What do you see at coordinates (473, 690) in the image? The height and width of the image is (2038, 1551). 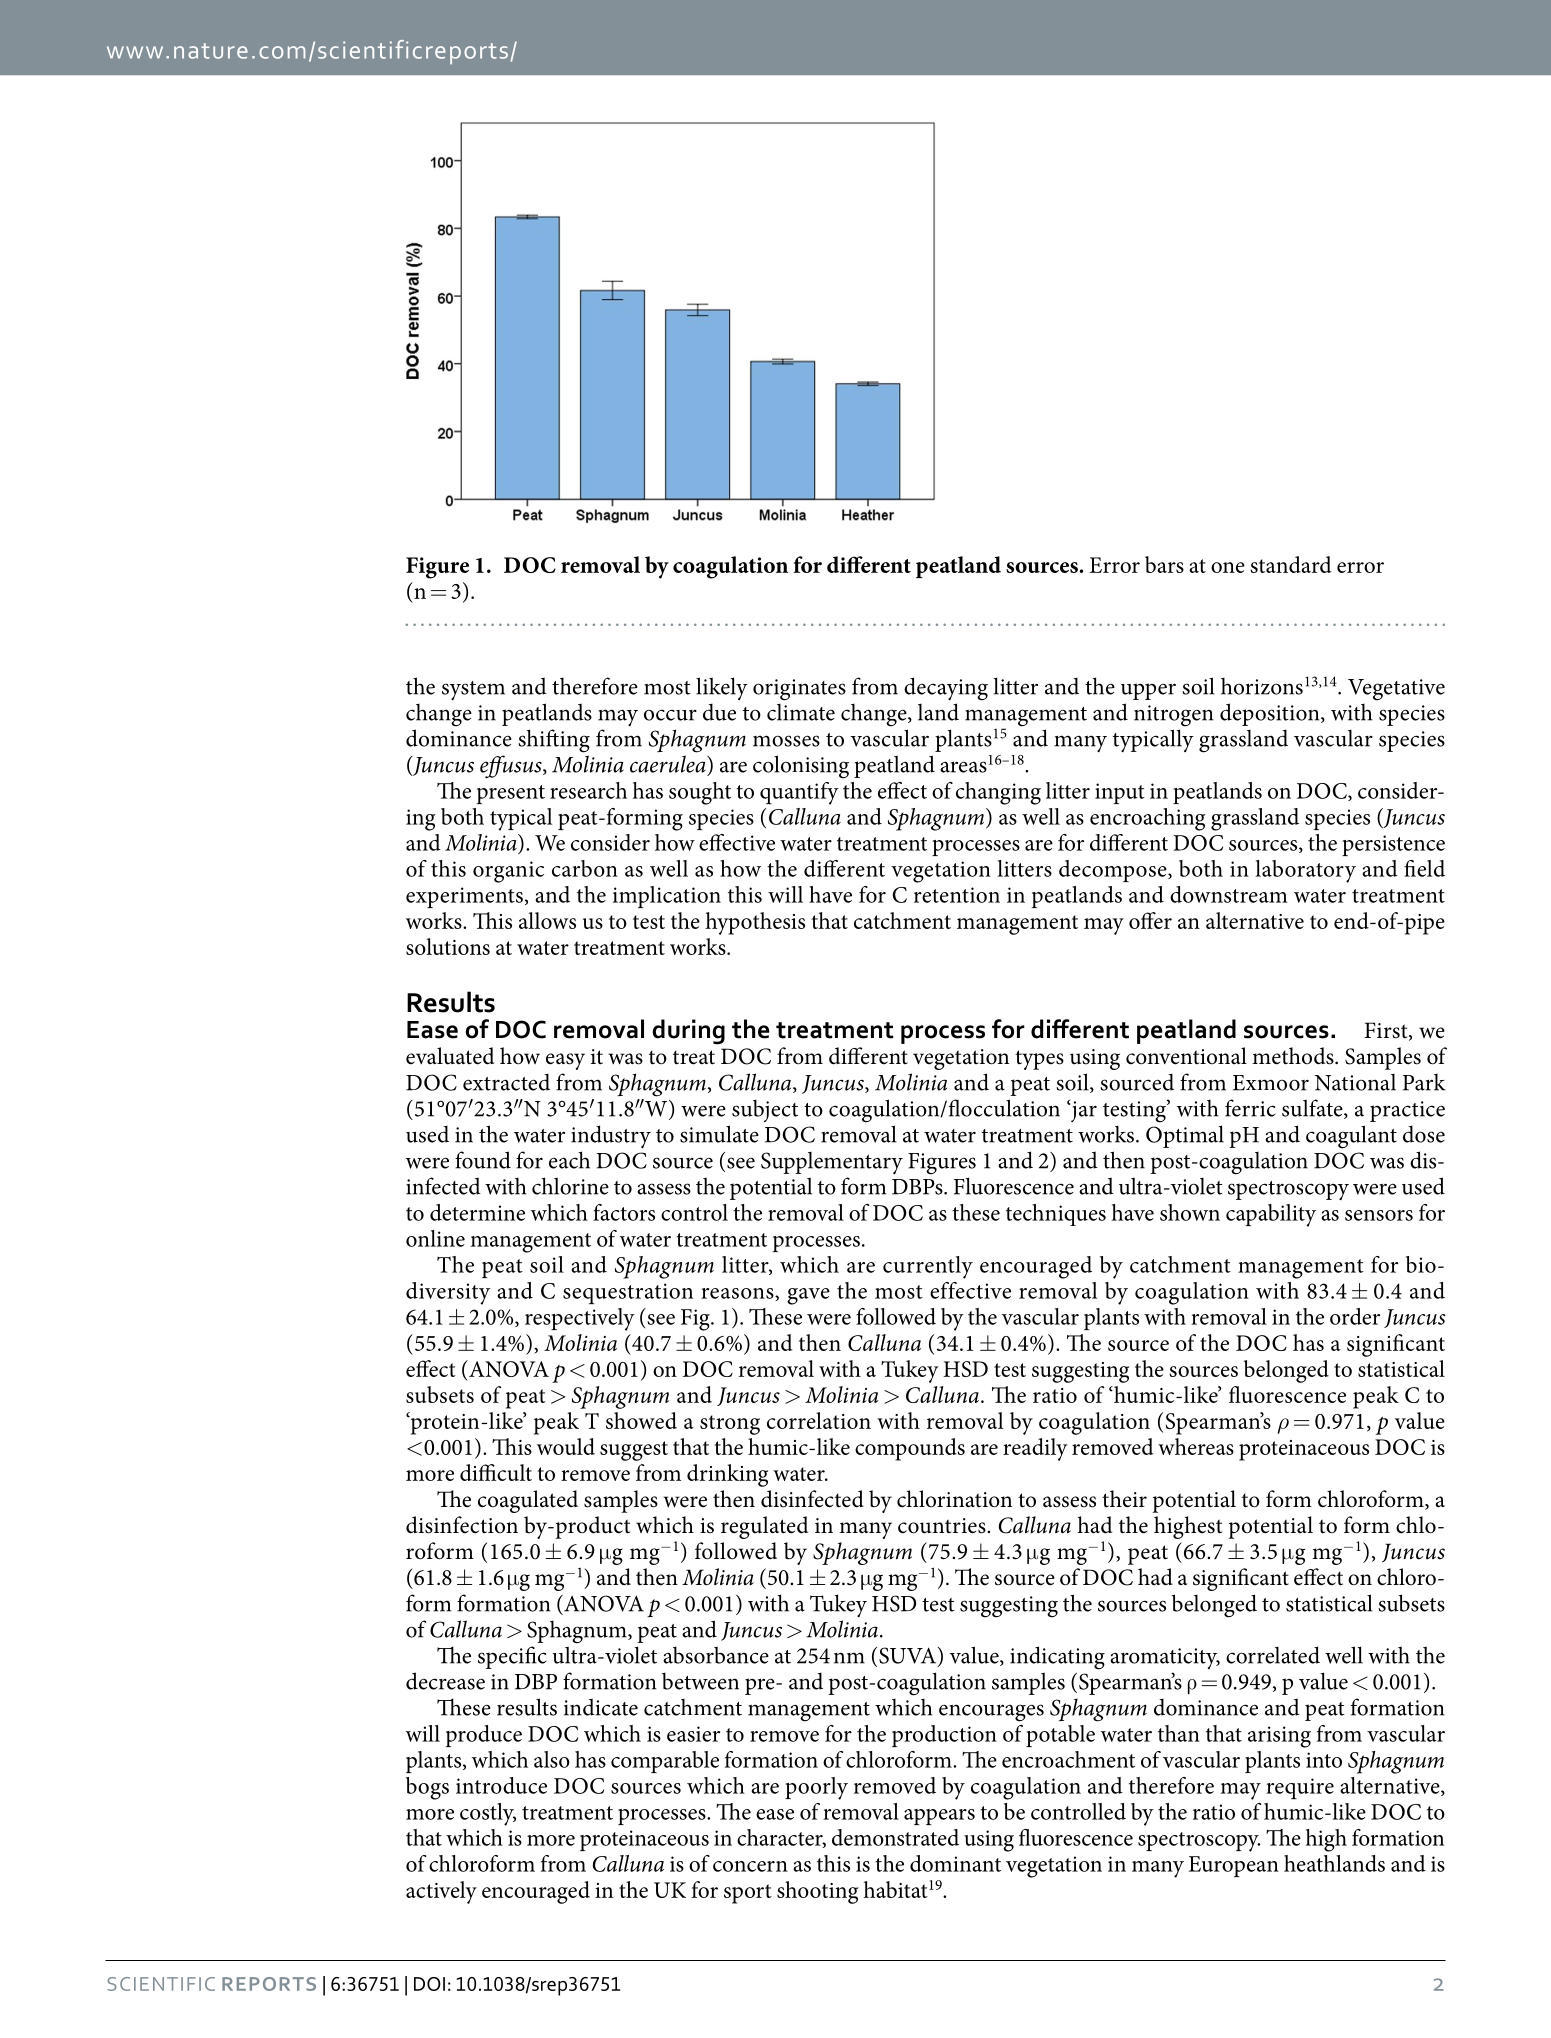 I see `system` at bounding box center [473, 690].
